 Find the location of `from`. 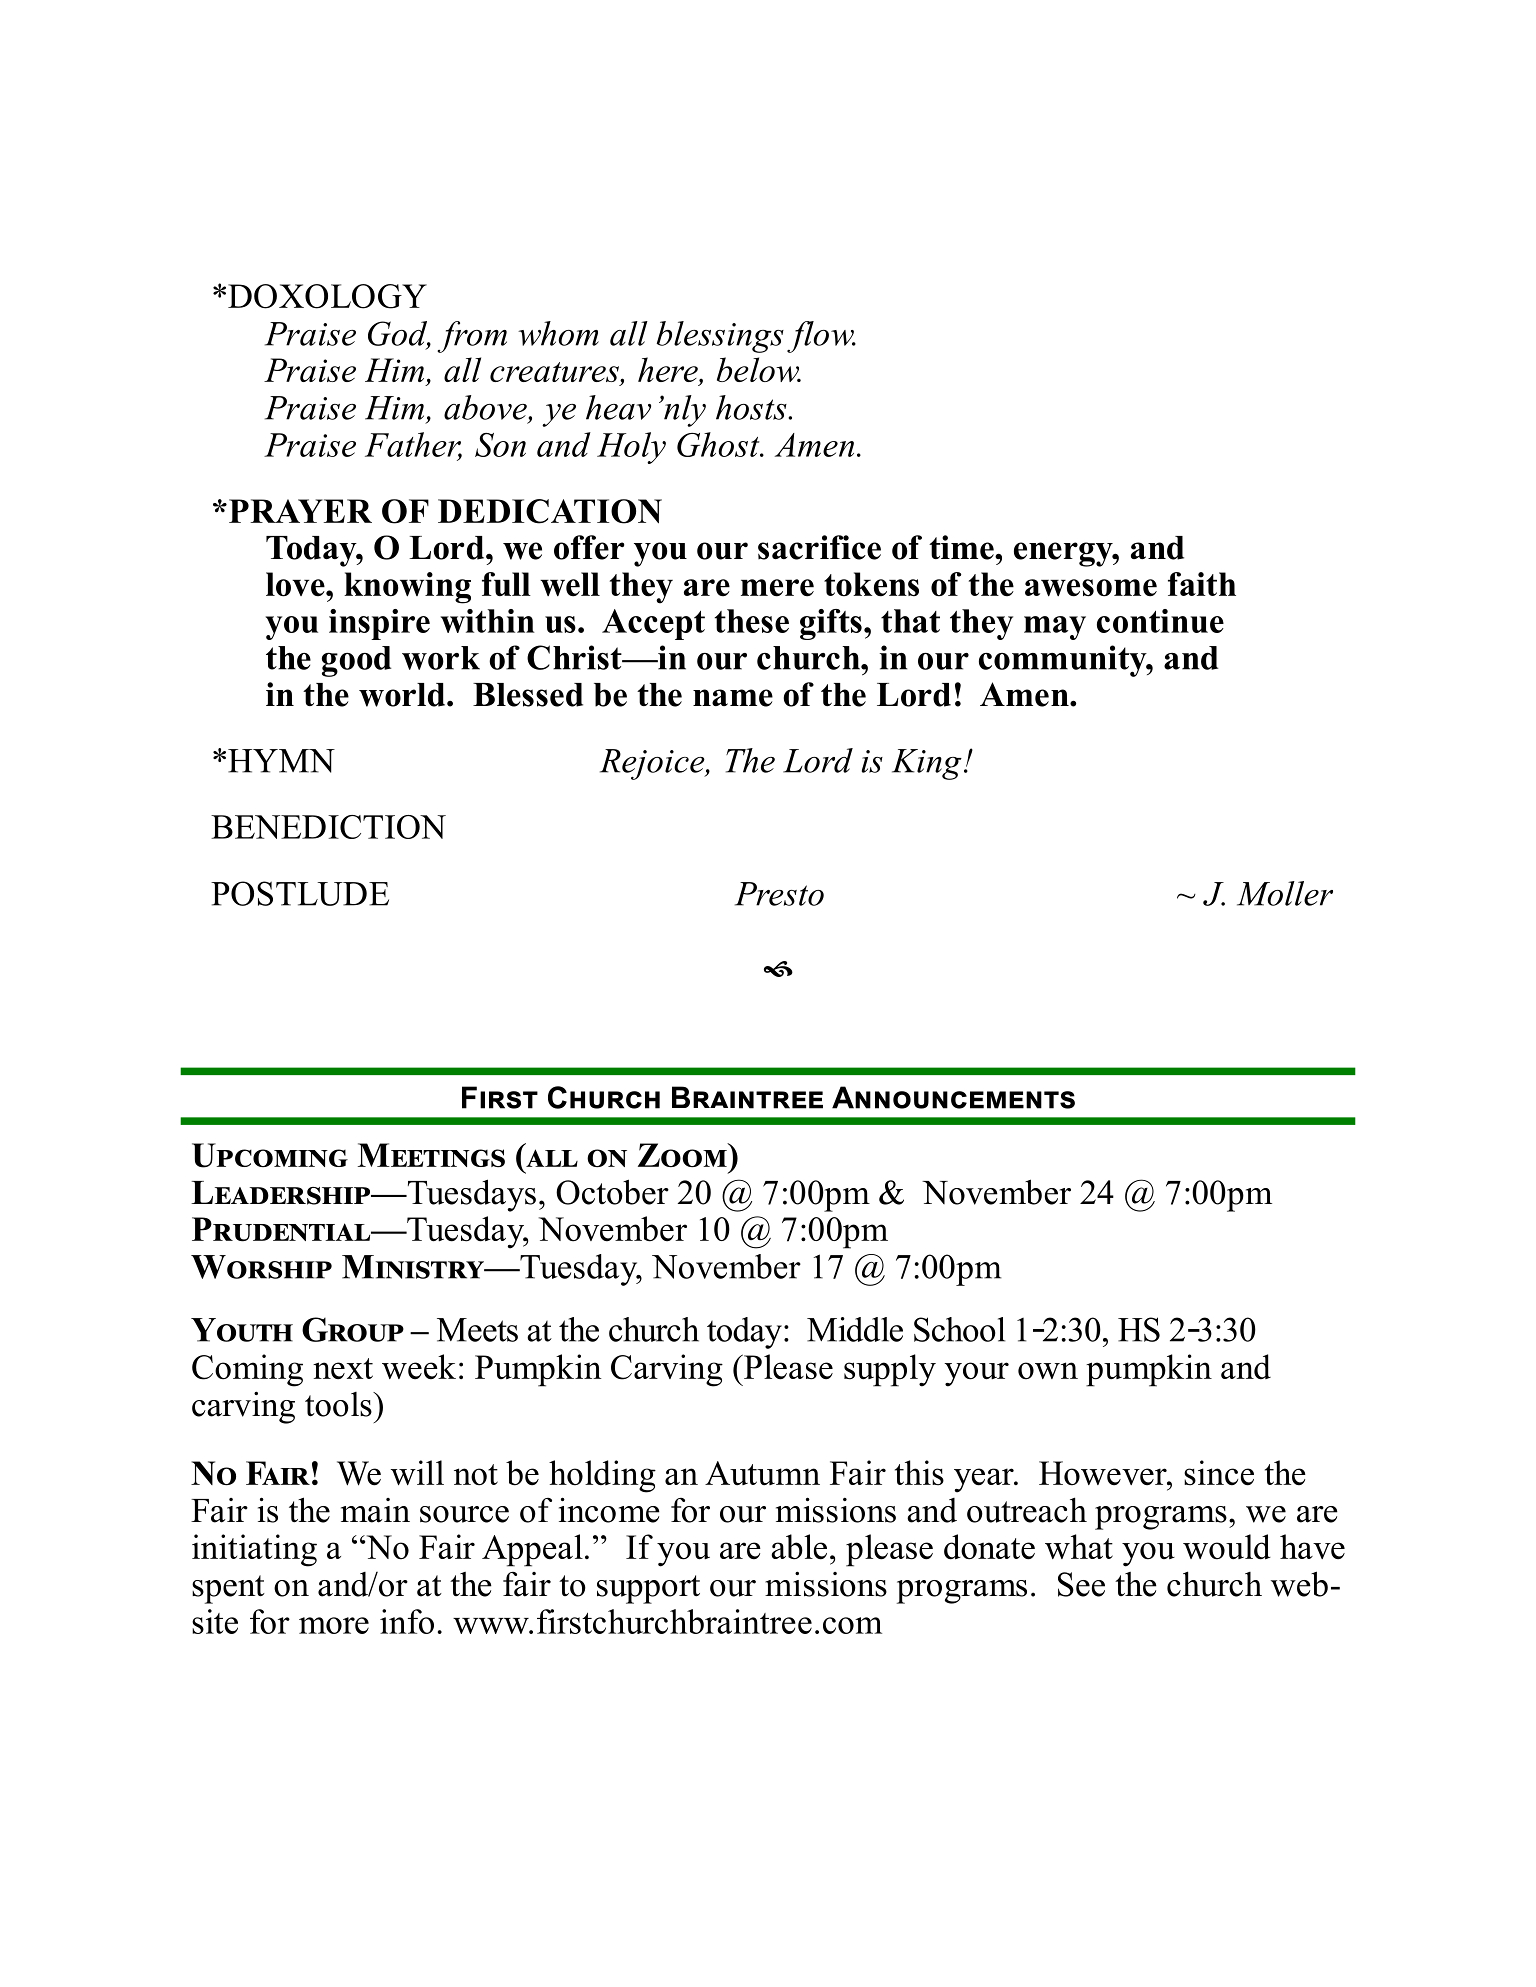

from is located at coordinates (472, 337).
